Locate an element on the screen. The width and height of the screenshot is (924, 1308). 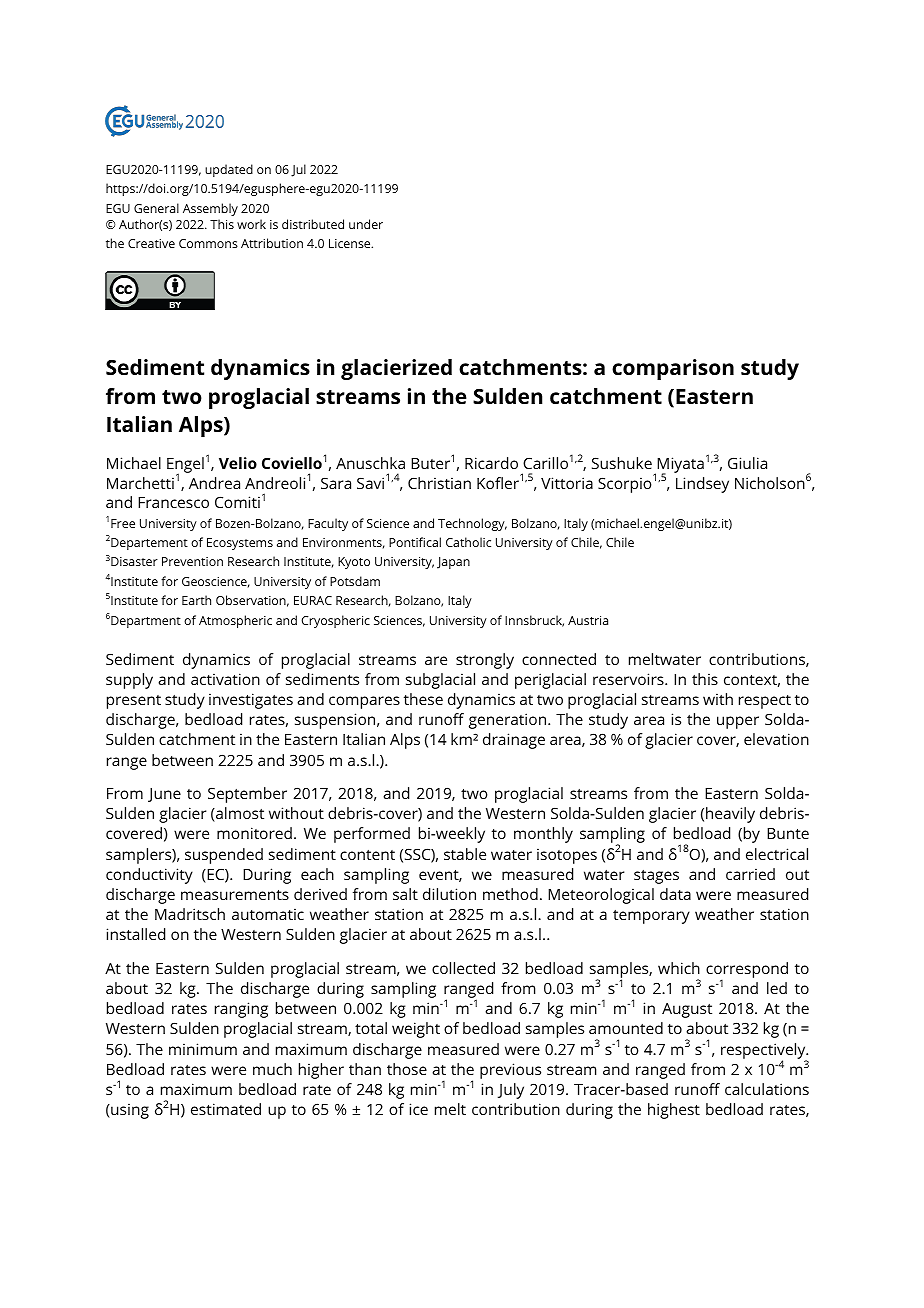
under is located at coordinates (366, 224).
